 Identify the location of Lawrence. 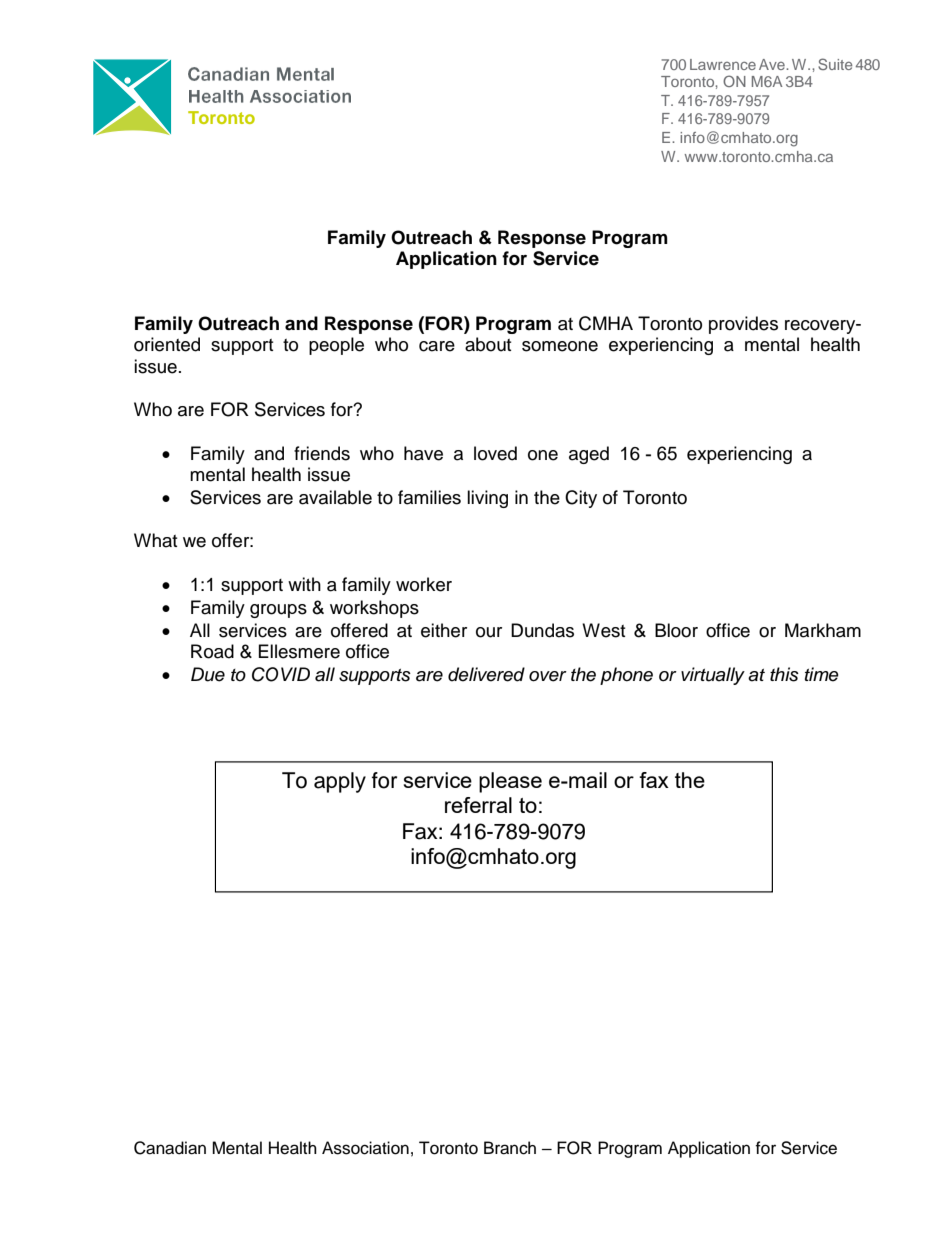
(723, 64).
